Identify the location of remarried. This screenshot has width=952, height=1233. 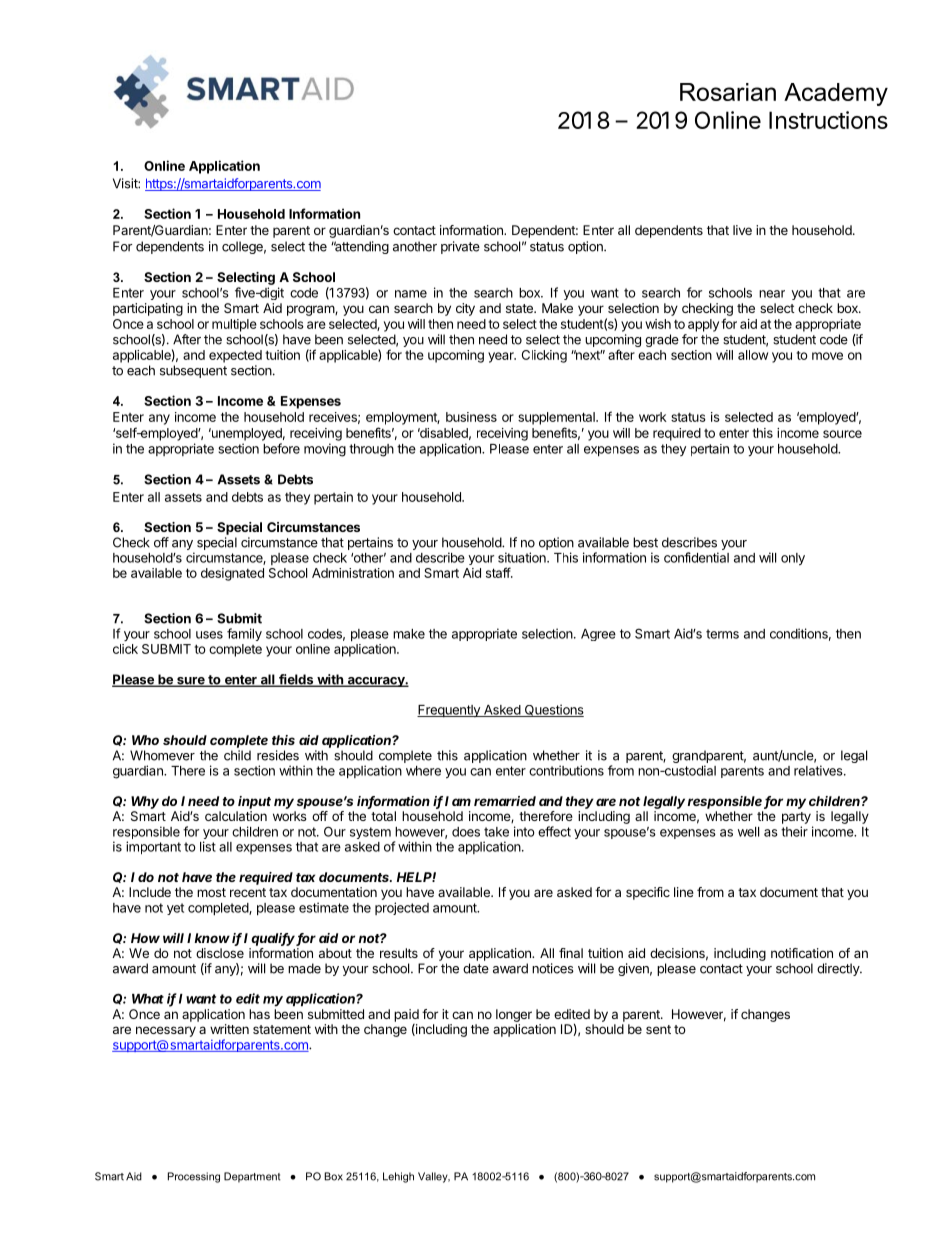
(505, 801).
